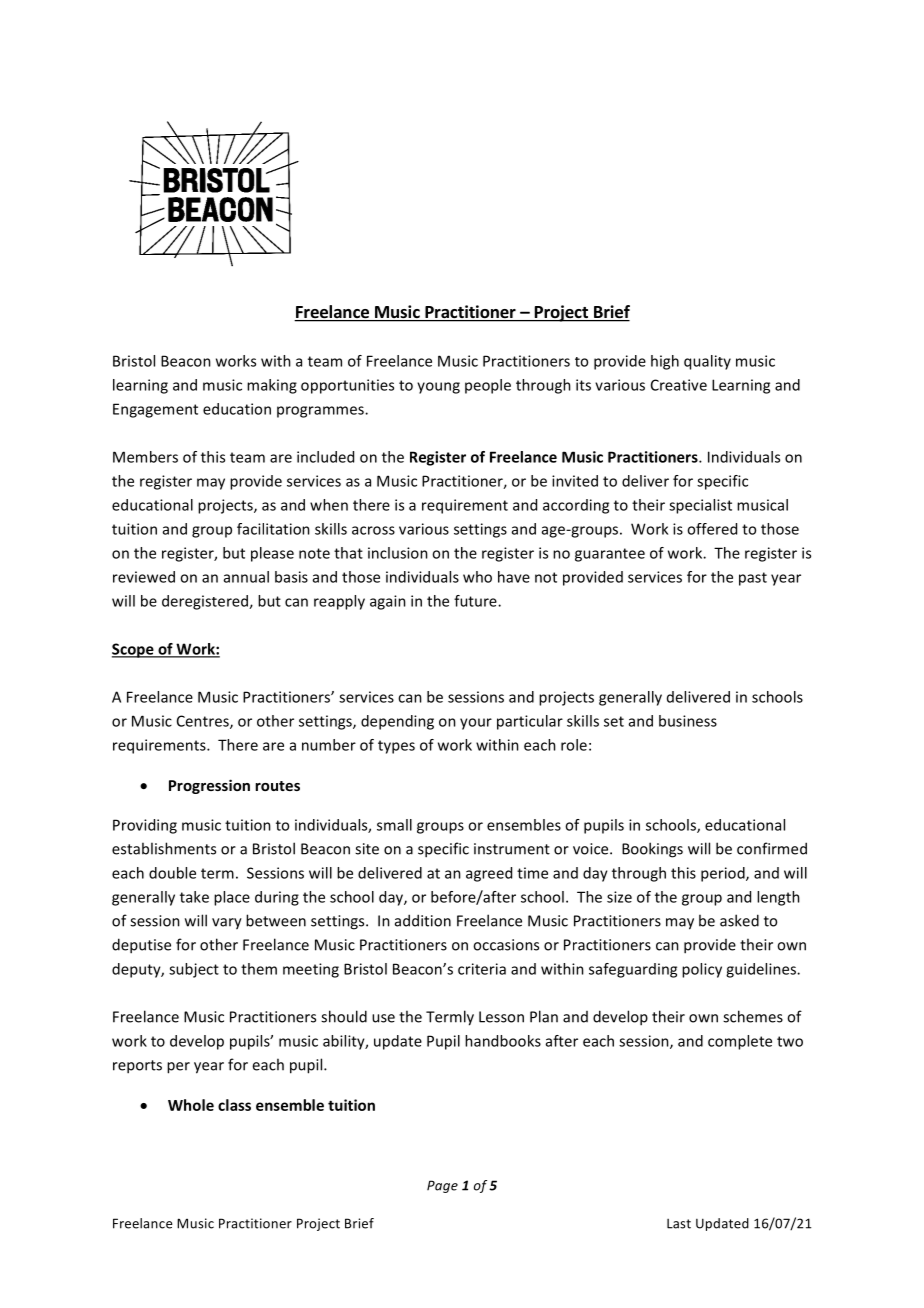  Describe the element at coordinates (423, 920) in the document. I see `addition` at that location.
